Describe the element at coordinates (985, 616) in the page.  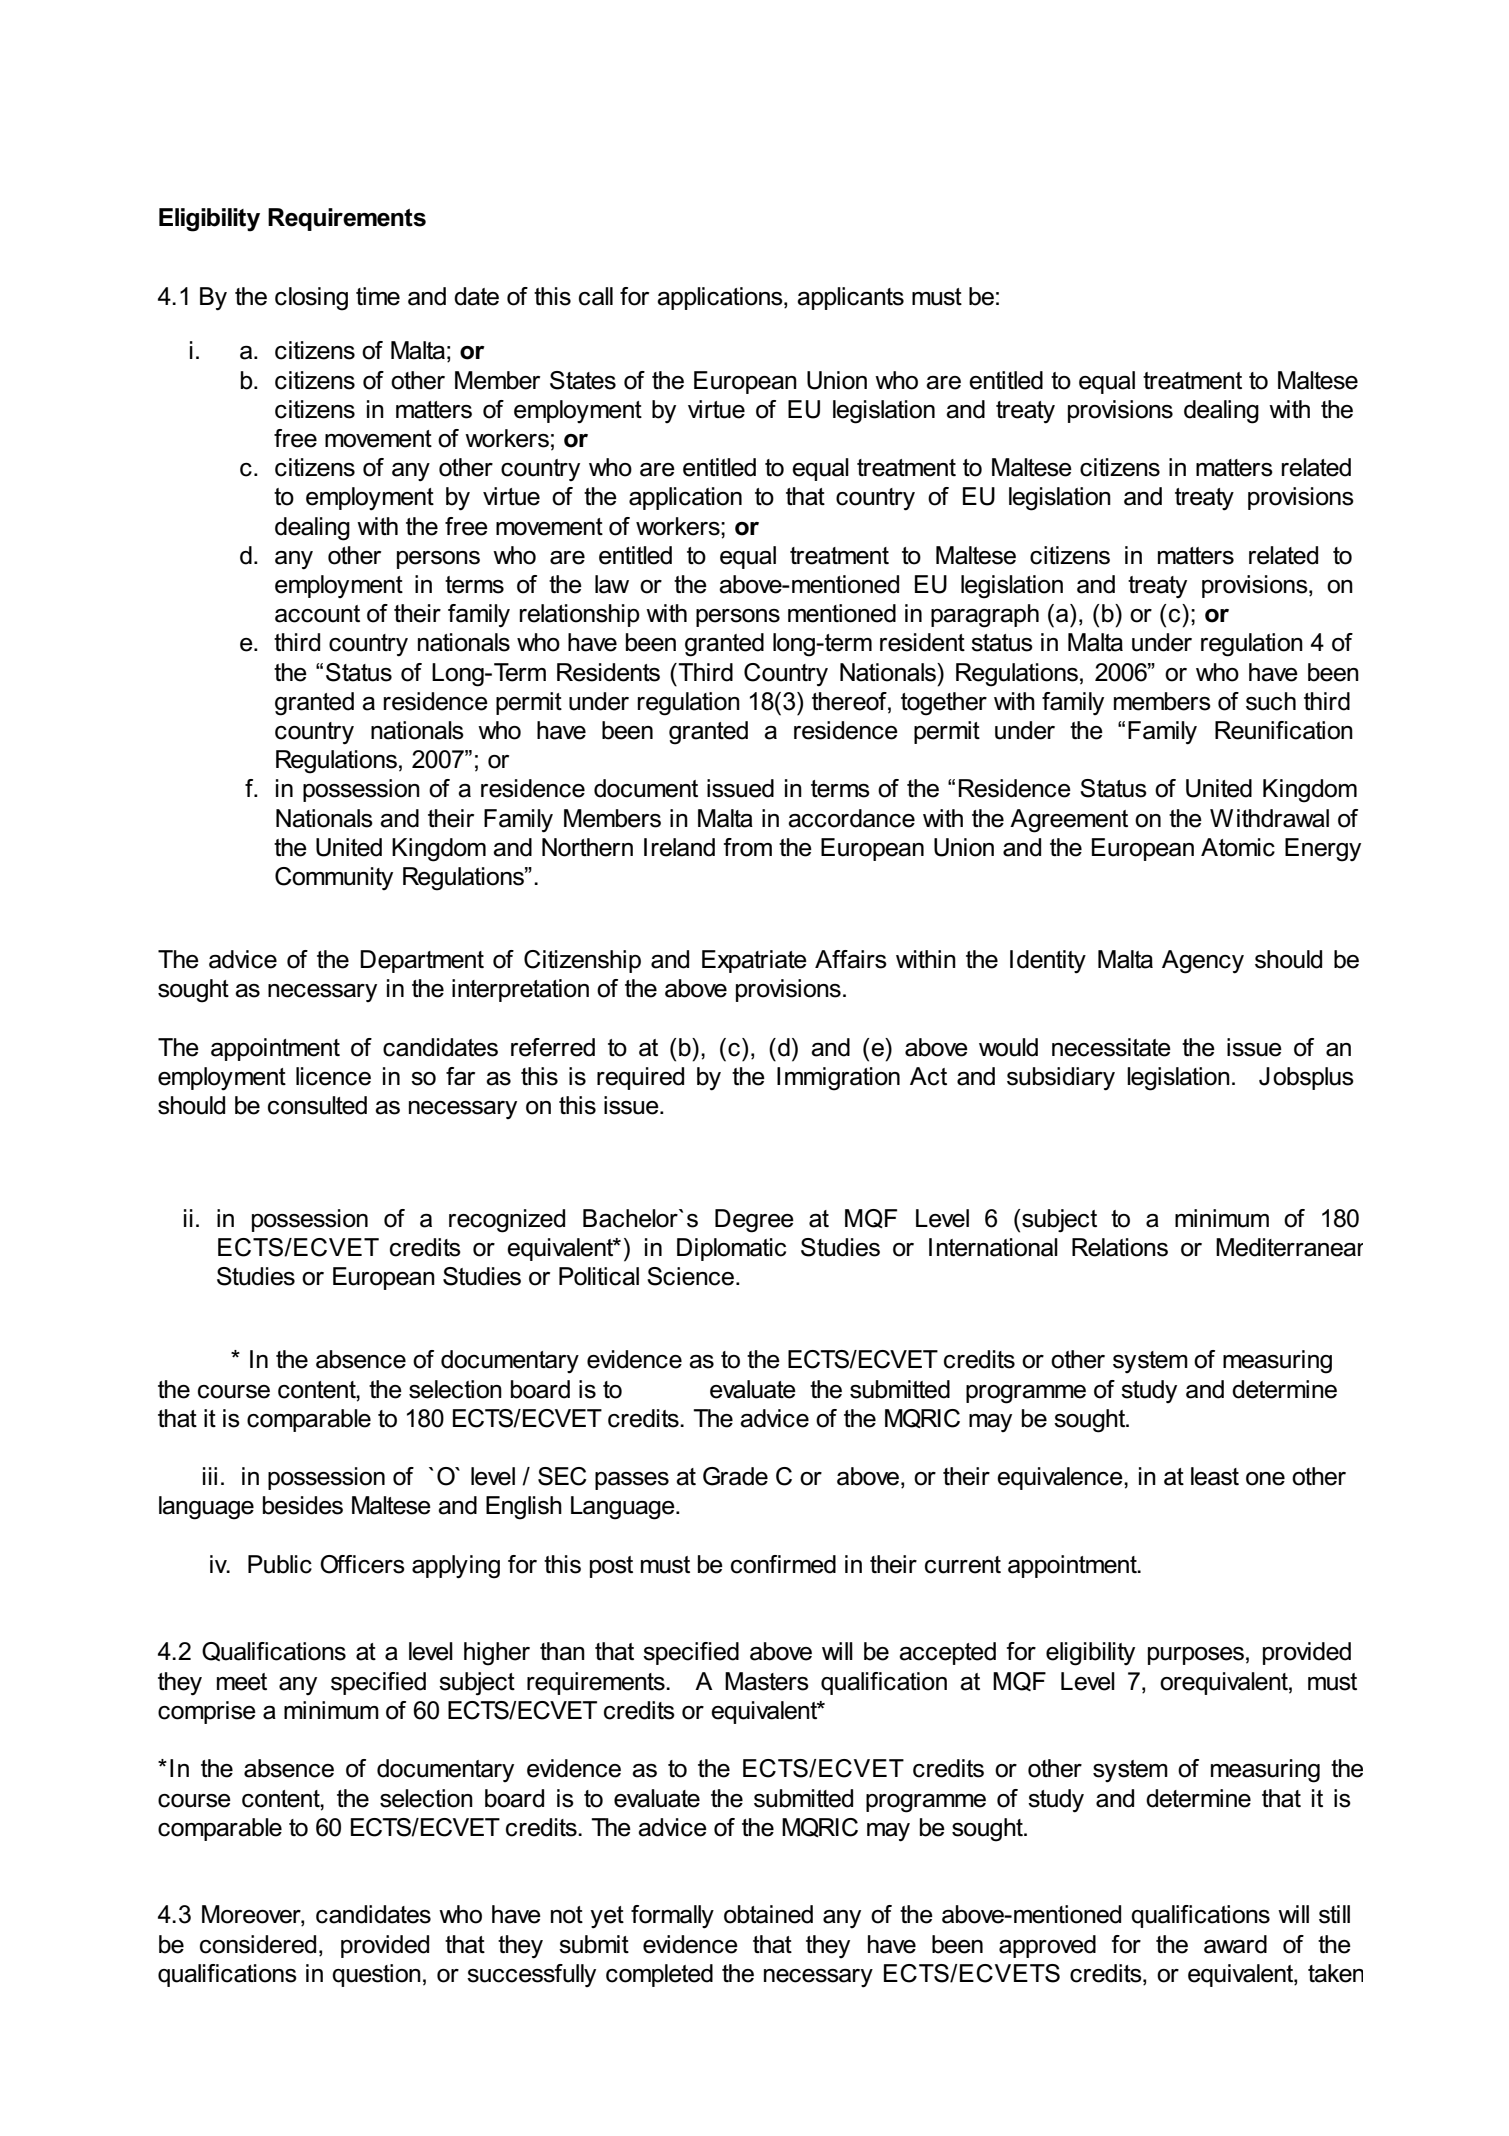
I see `paragraph` at that location.
